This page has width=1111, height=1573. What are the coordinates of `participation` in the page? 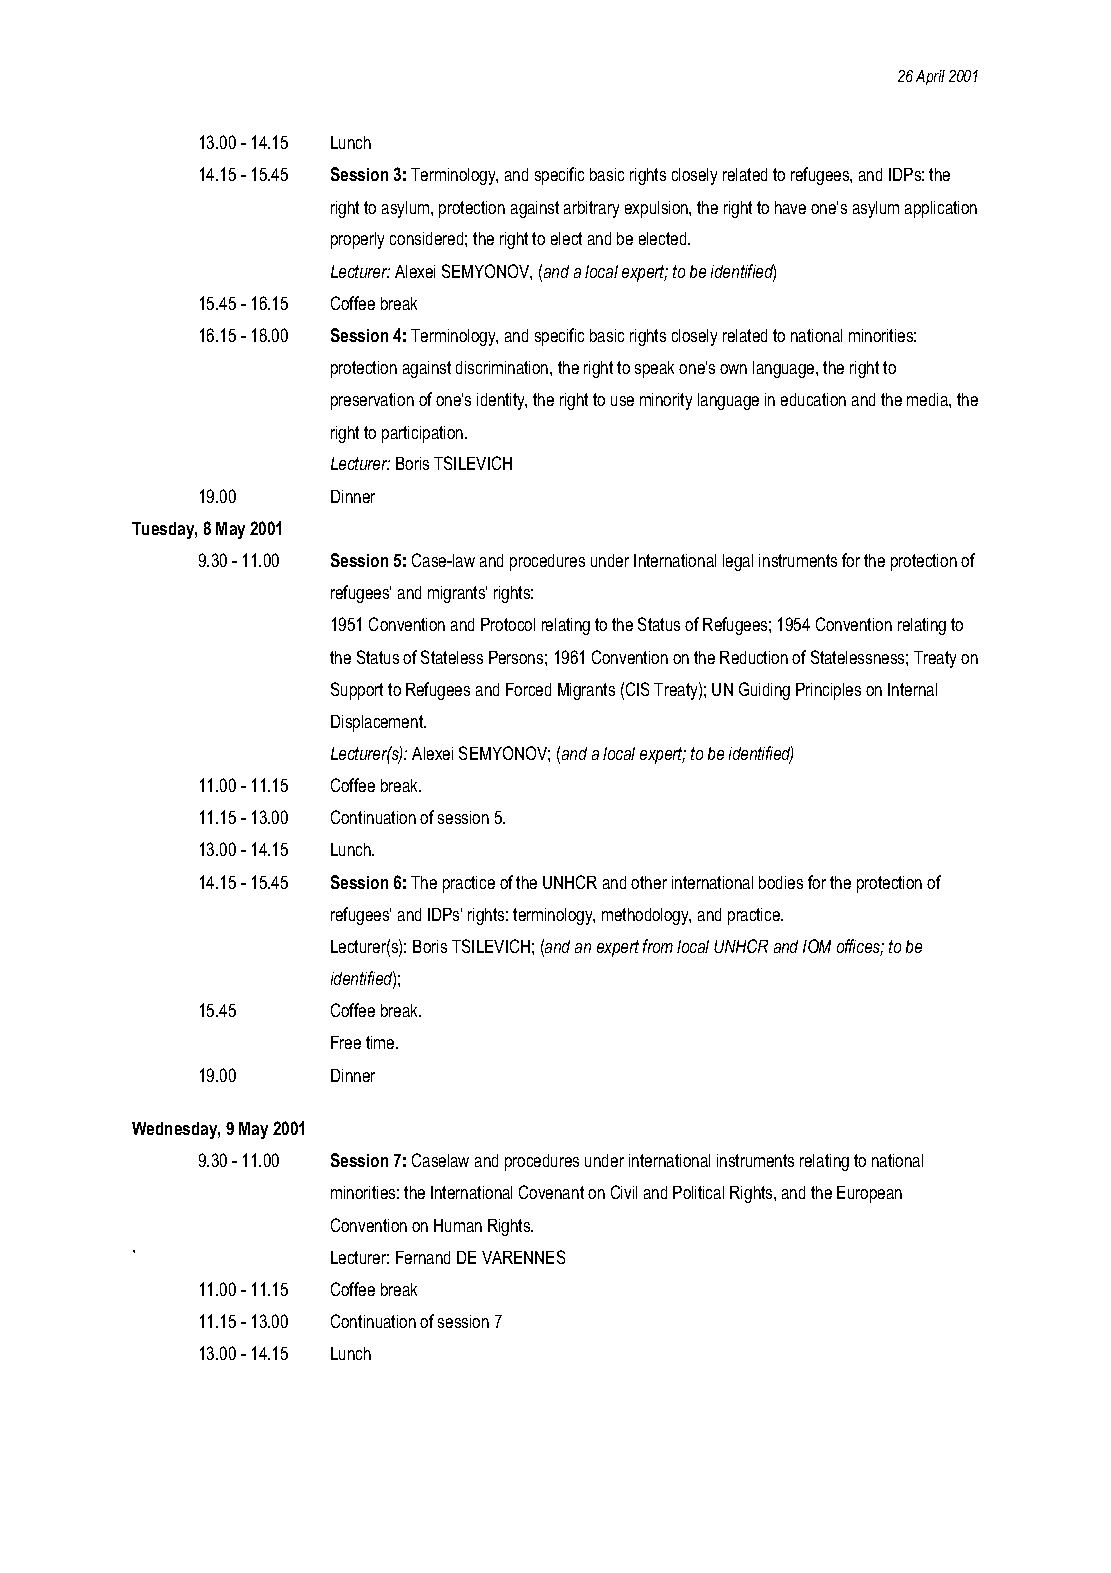 It's located at (424, 434).
